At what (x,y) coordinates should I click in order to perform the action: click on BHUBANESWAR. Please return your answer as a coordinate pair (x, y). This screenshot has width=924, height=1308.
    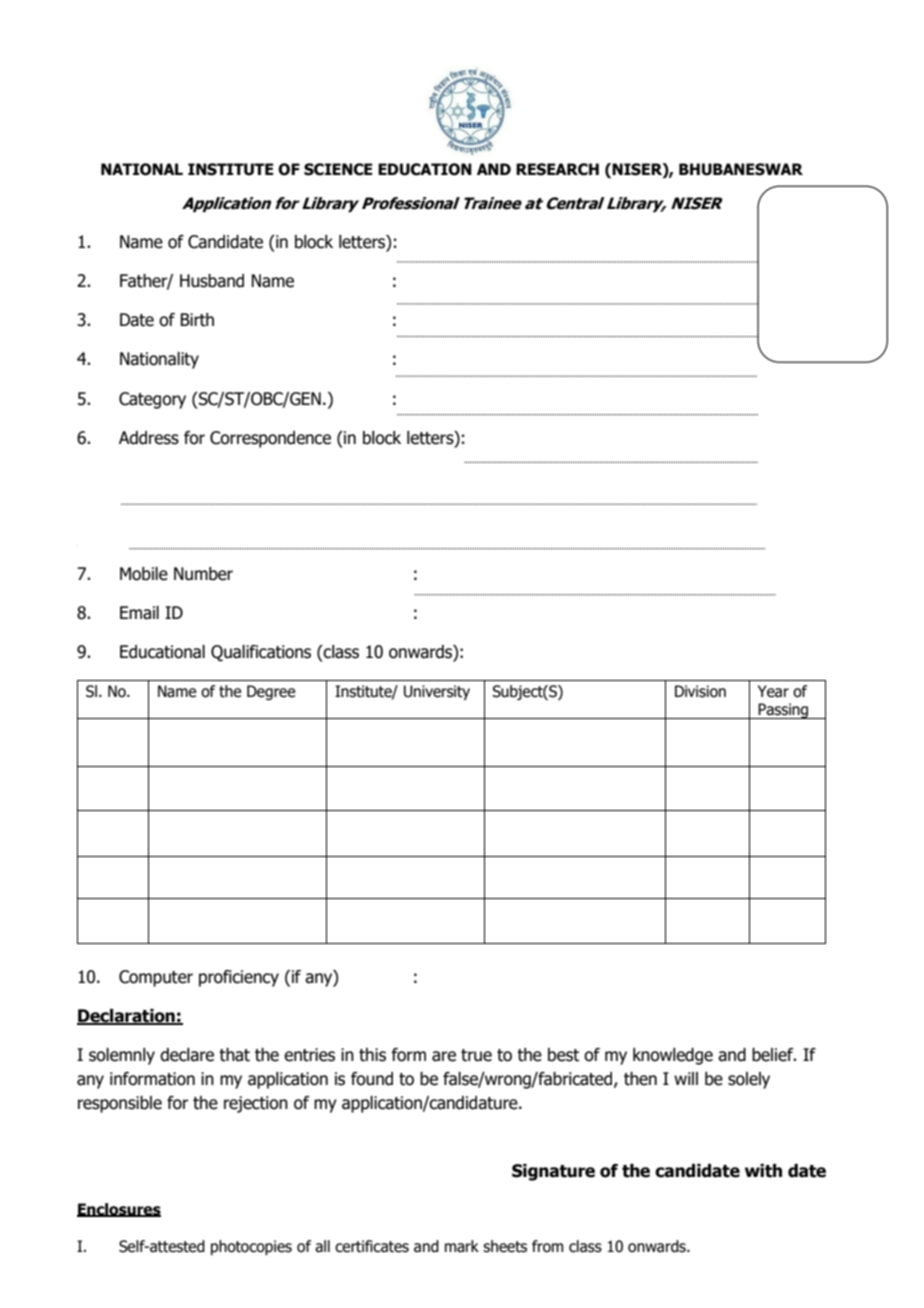
    Looking at the image, I should click on (741, 169).
